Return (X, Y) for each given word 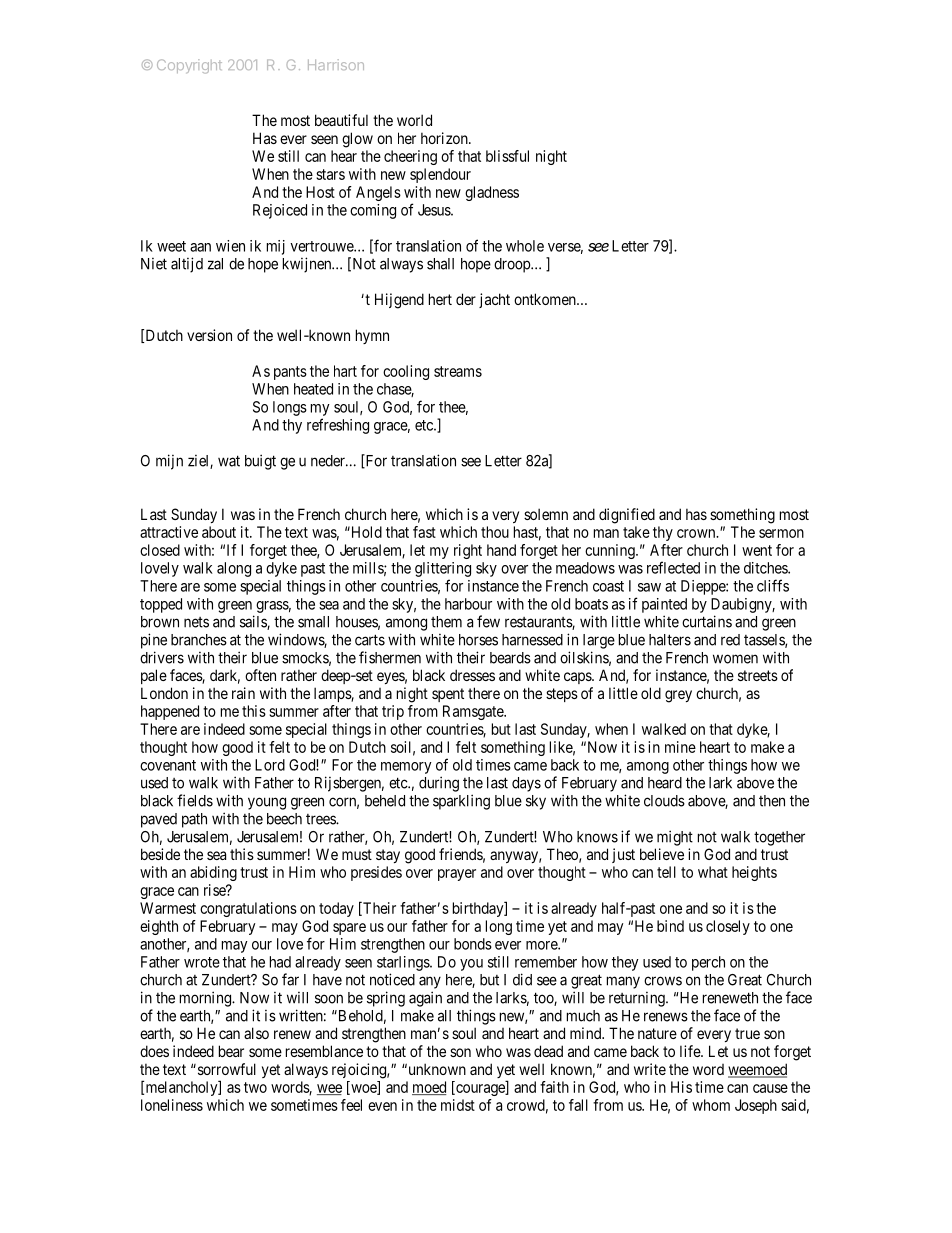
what (713, 872)
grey (678, 696)
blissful (507, 156)
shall (440, 264)
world (414, 120)
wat (229, 461)
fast (424, 532)
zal (215, 264)
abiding (213, 873)
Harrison (336, 64)
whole (525, 246)
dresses (472, 675)
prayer (457, 875)
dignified (627, 516)
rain (243, 693)
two (255, 1087)
